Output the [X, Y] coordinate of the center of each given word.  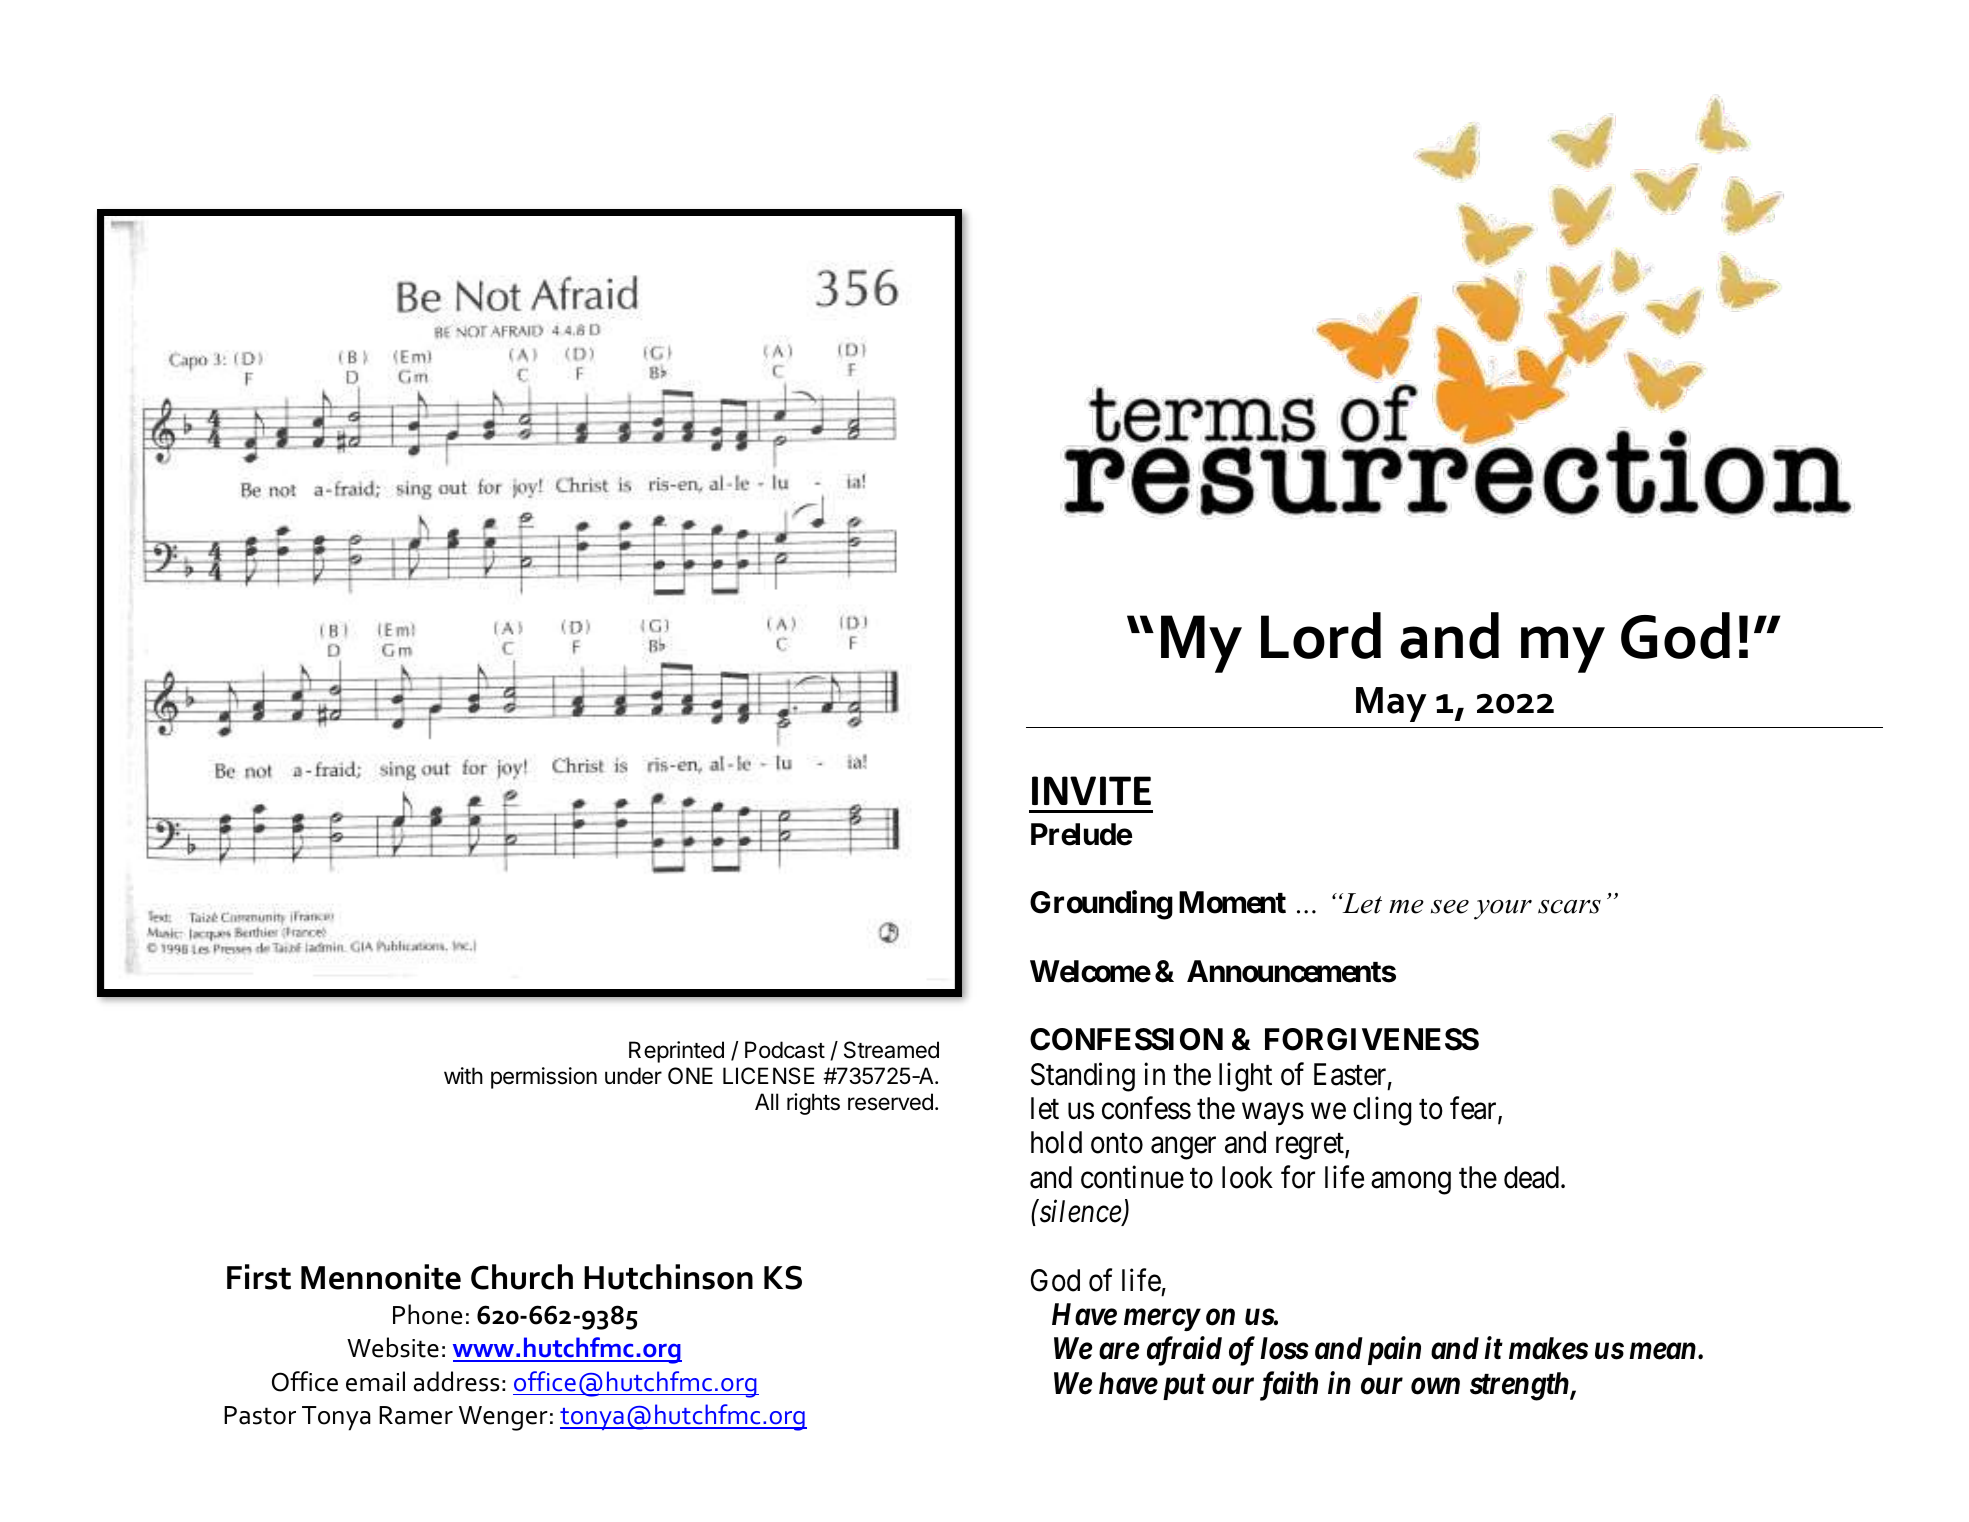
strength [1520, 1386]
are [1119, 1352]
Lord [1321, 635]
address [456, 1381]
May [1391, 704]
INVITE [1091, 790]
